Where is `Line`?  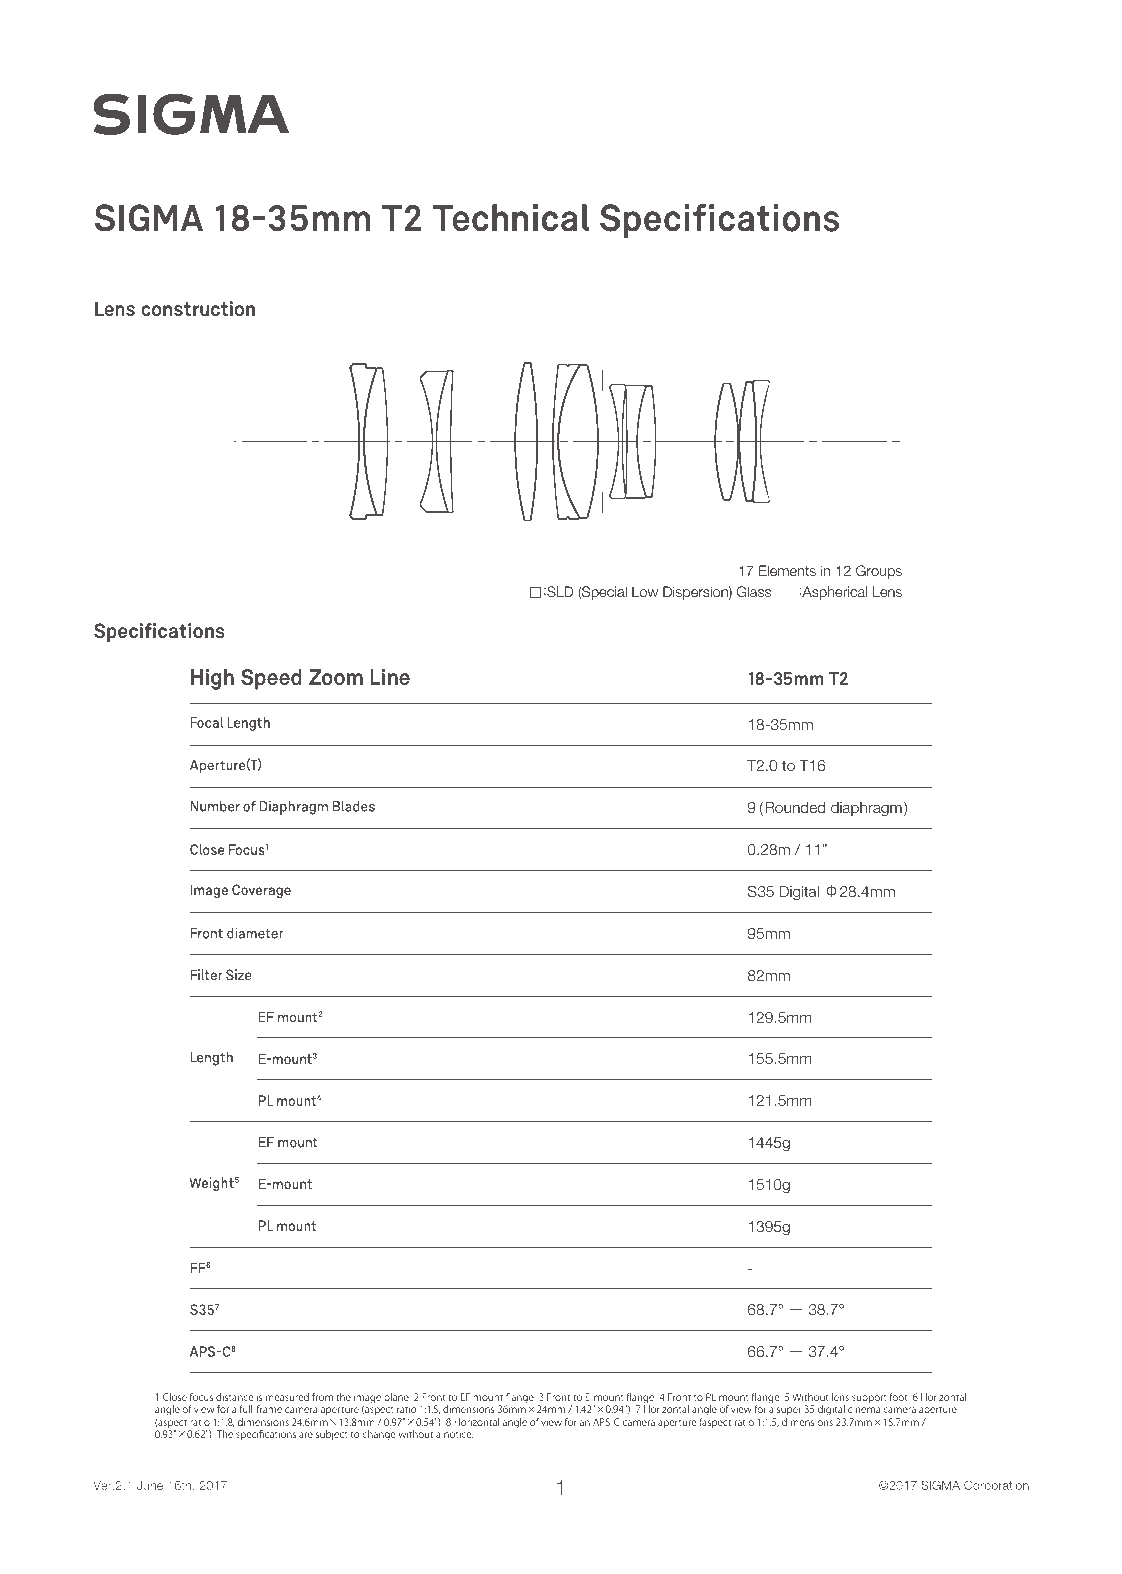
Line is located at coordinates (390, 677).
